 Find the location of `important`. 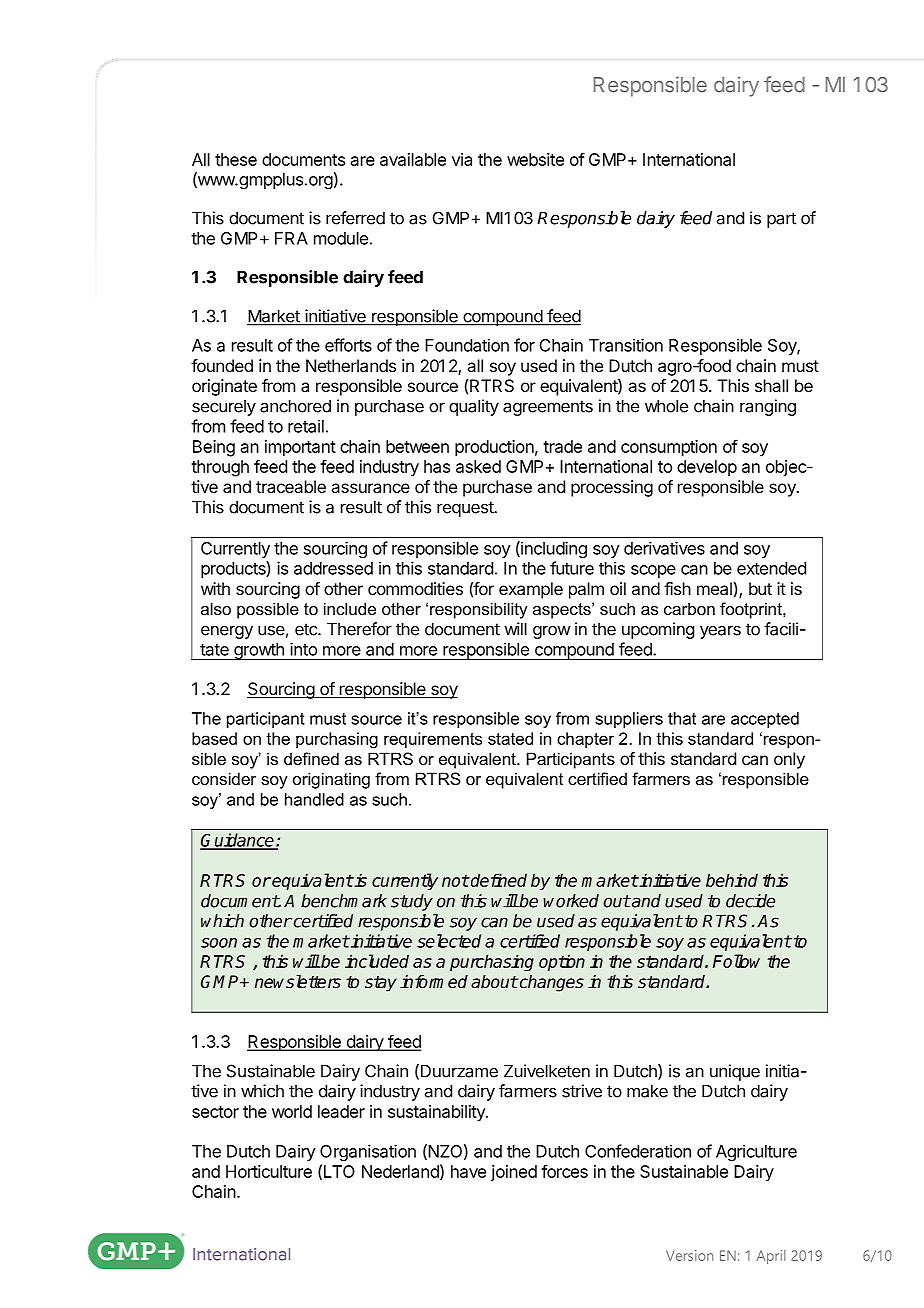

important is located at coordinates (300, 448).
